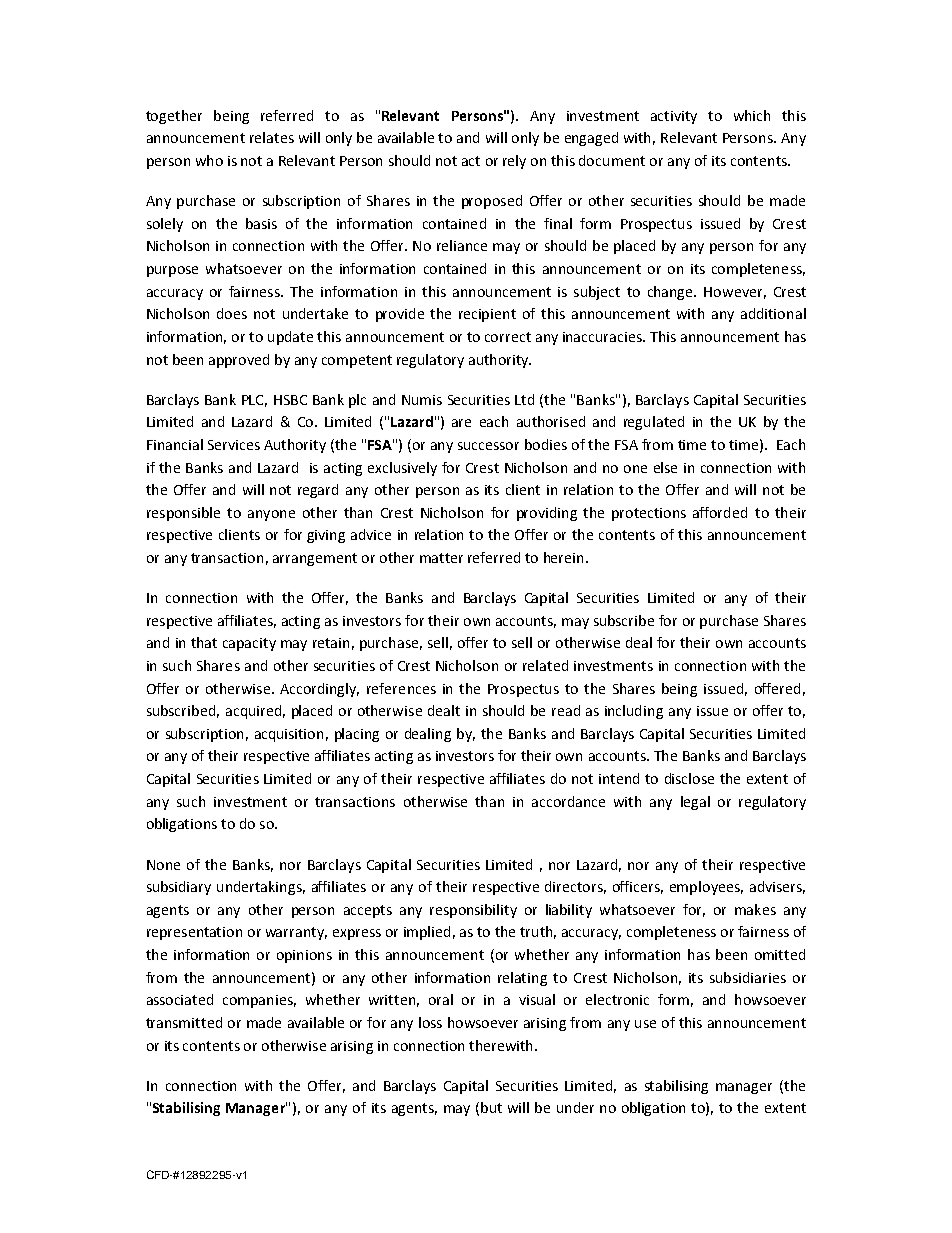  What do you see at coordinates (568, 801) in the screenshot?
I see `accordance` at bounding box center [568, 801].
